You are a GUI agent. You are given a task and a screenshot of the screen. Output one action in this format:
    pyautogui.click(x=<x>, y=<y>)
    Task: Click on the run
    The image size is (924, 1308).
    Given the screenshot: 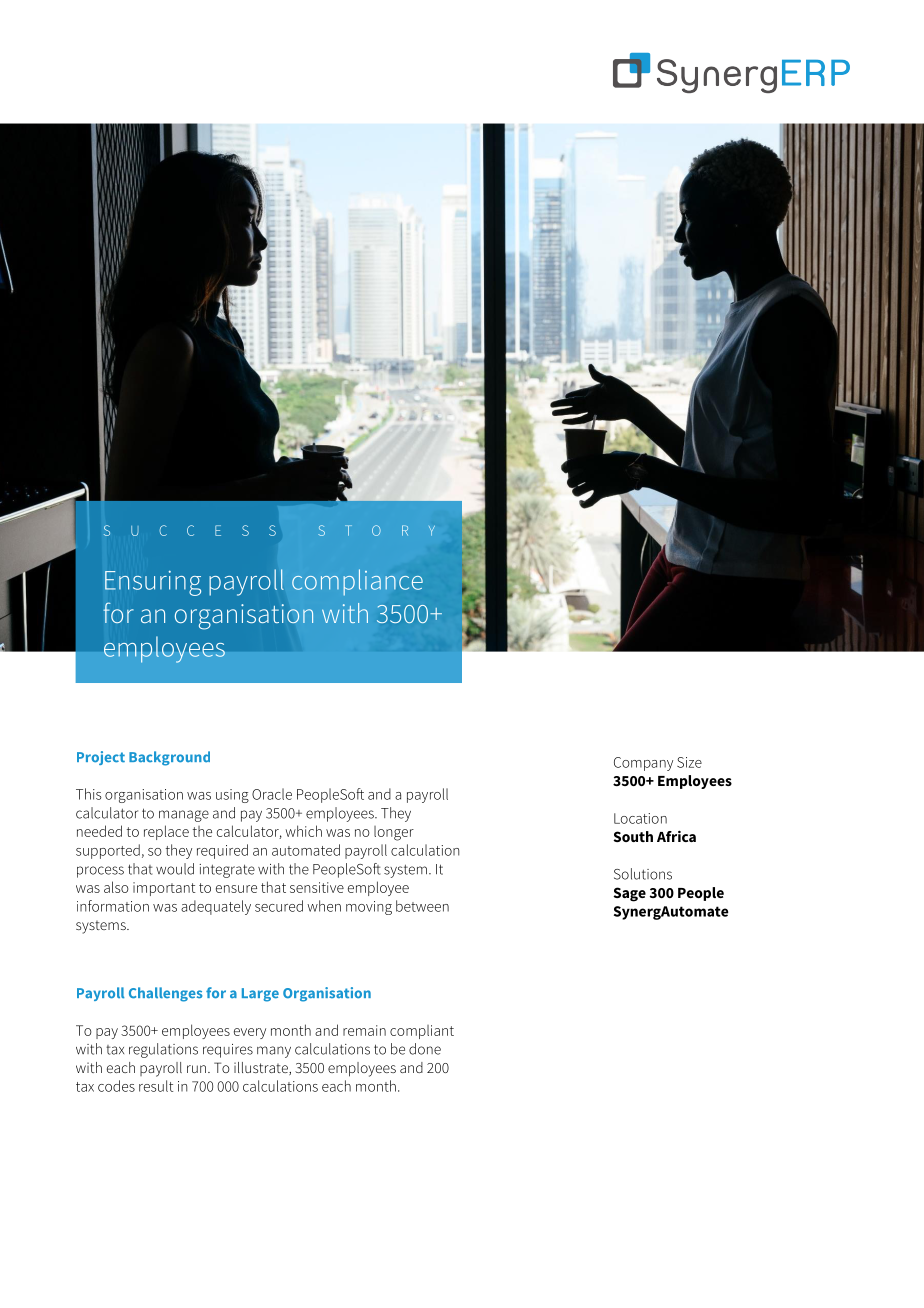 What is the action you would take?
    pyautogui.click(x=196, y=1069)
